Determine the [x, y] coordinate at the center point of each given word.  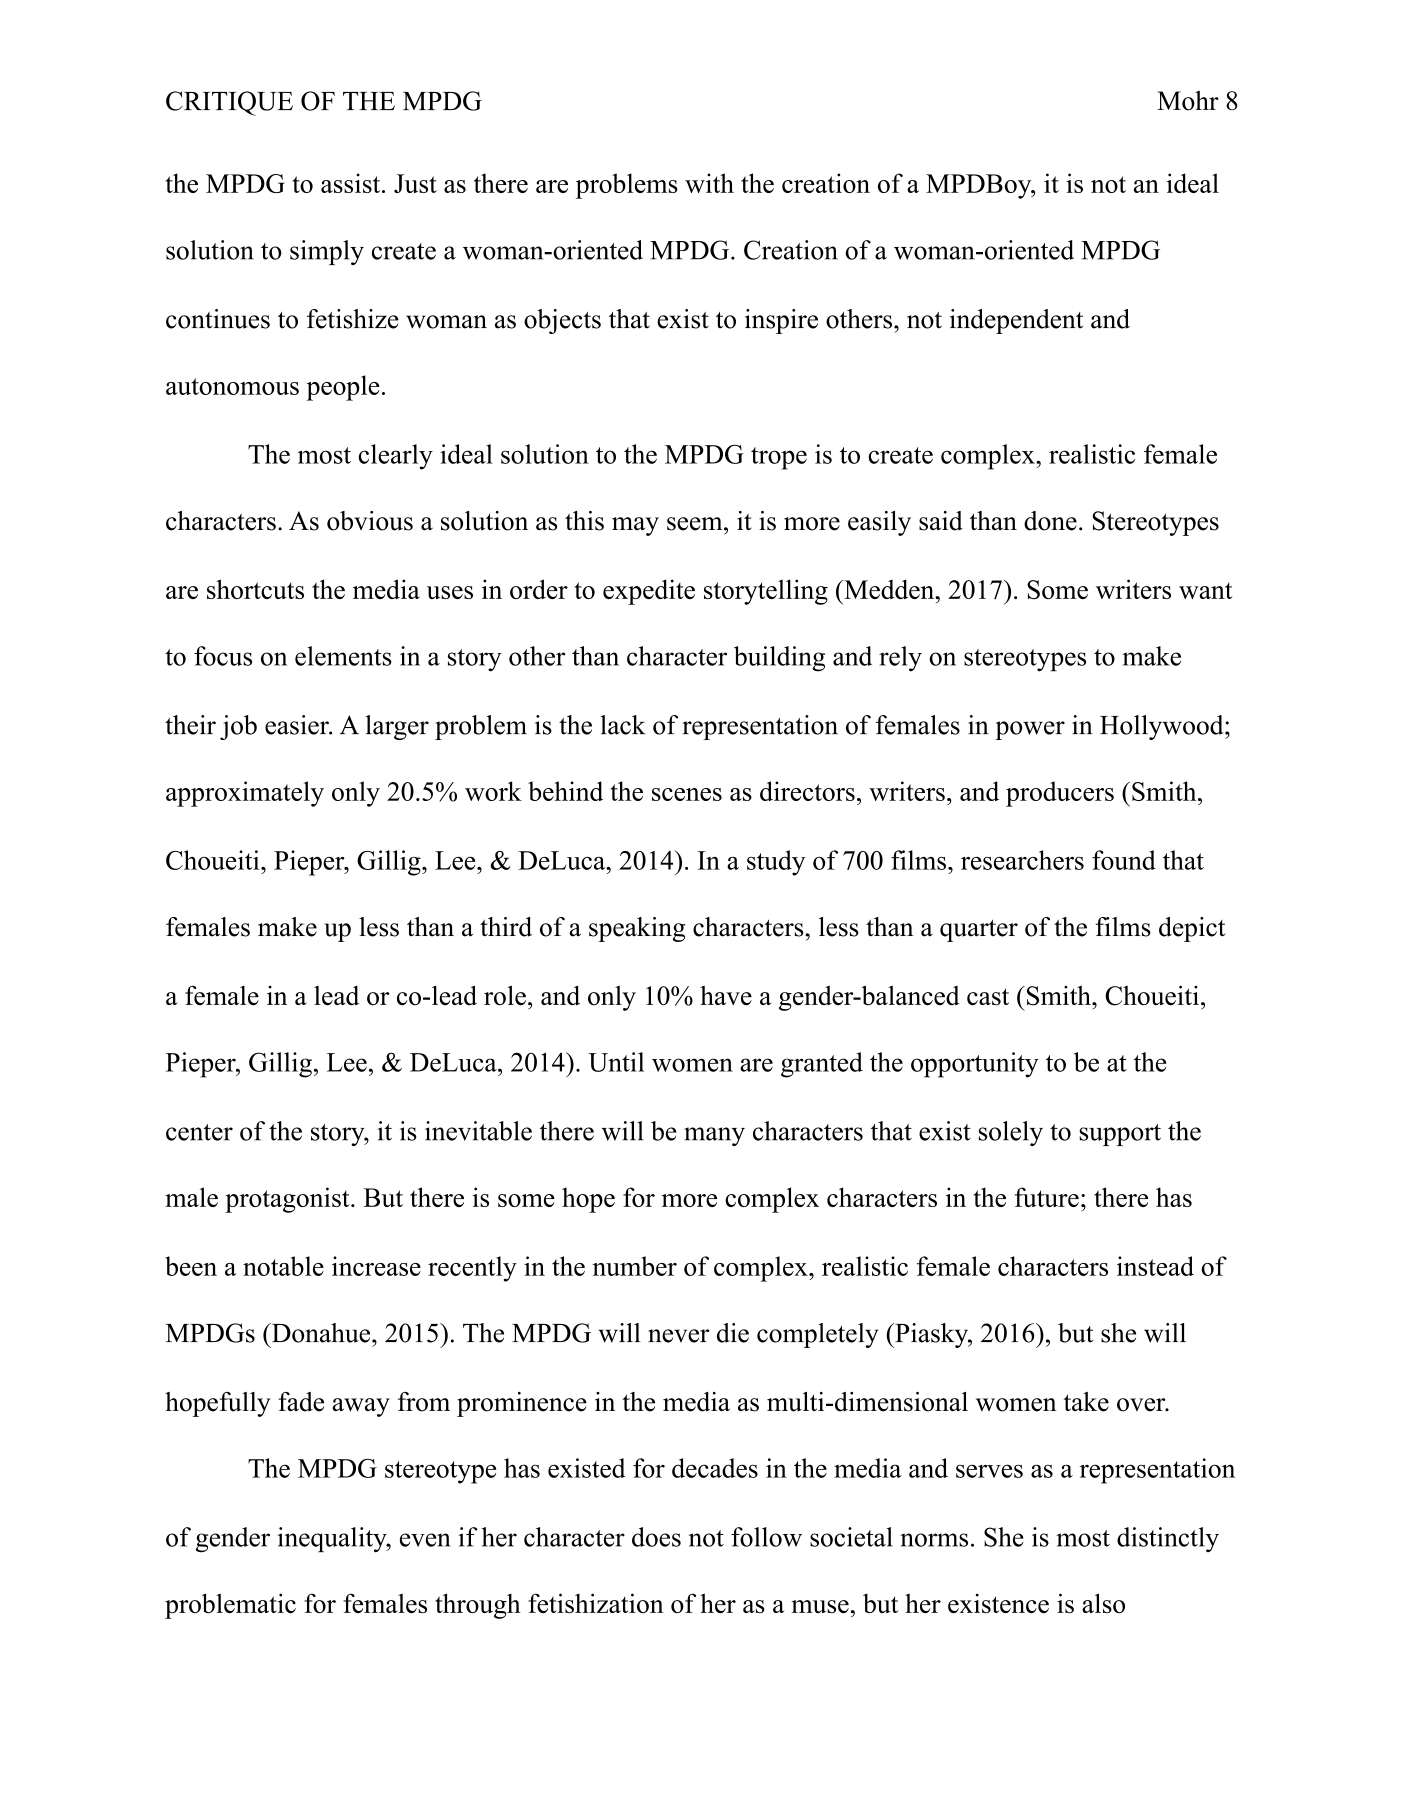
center [199, 1132]
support [1120, 1135]
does [656, 1537]
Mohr [1188, 101]
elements [343, 656]
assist [352, 183]
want [1206, 590]
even [425, 1540]
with [709, 183]
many [714, 1136]
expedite [649, 592]
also [1103, 1603]
